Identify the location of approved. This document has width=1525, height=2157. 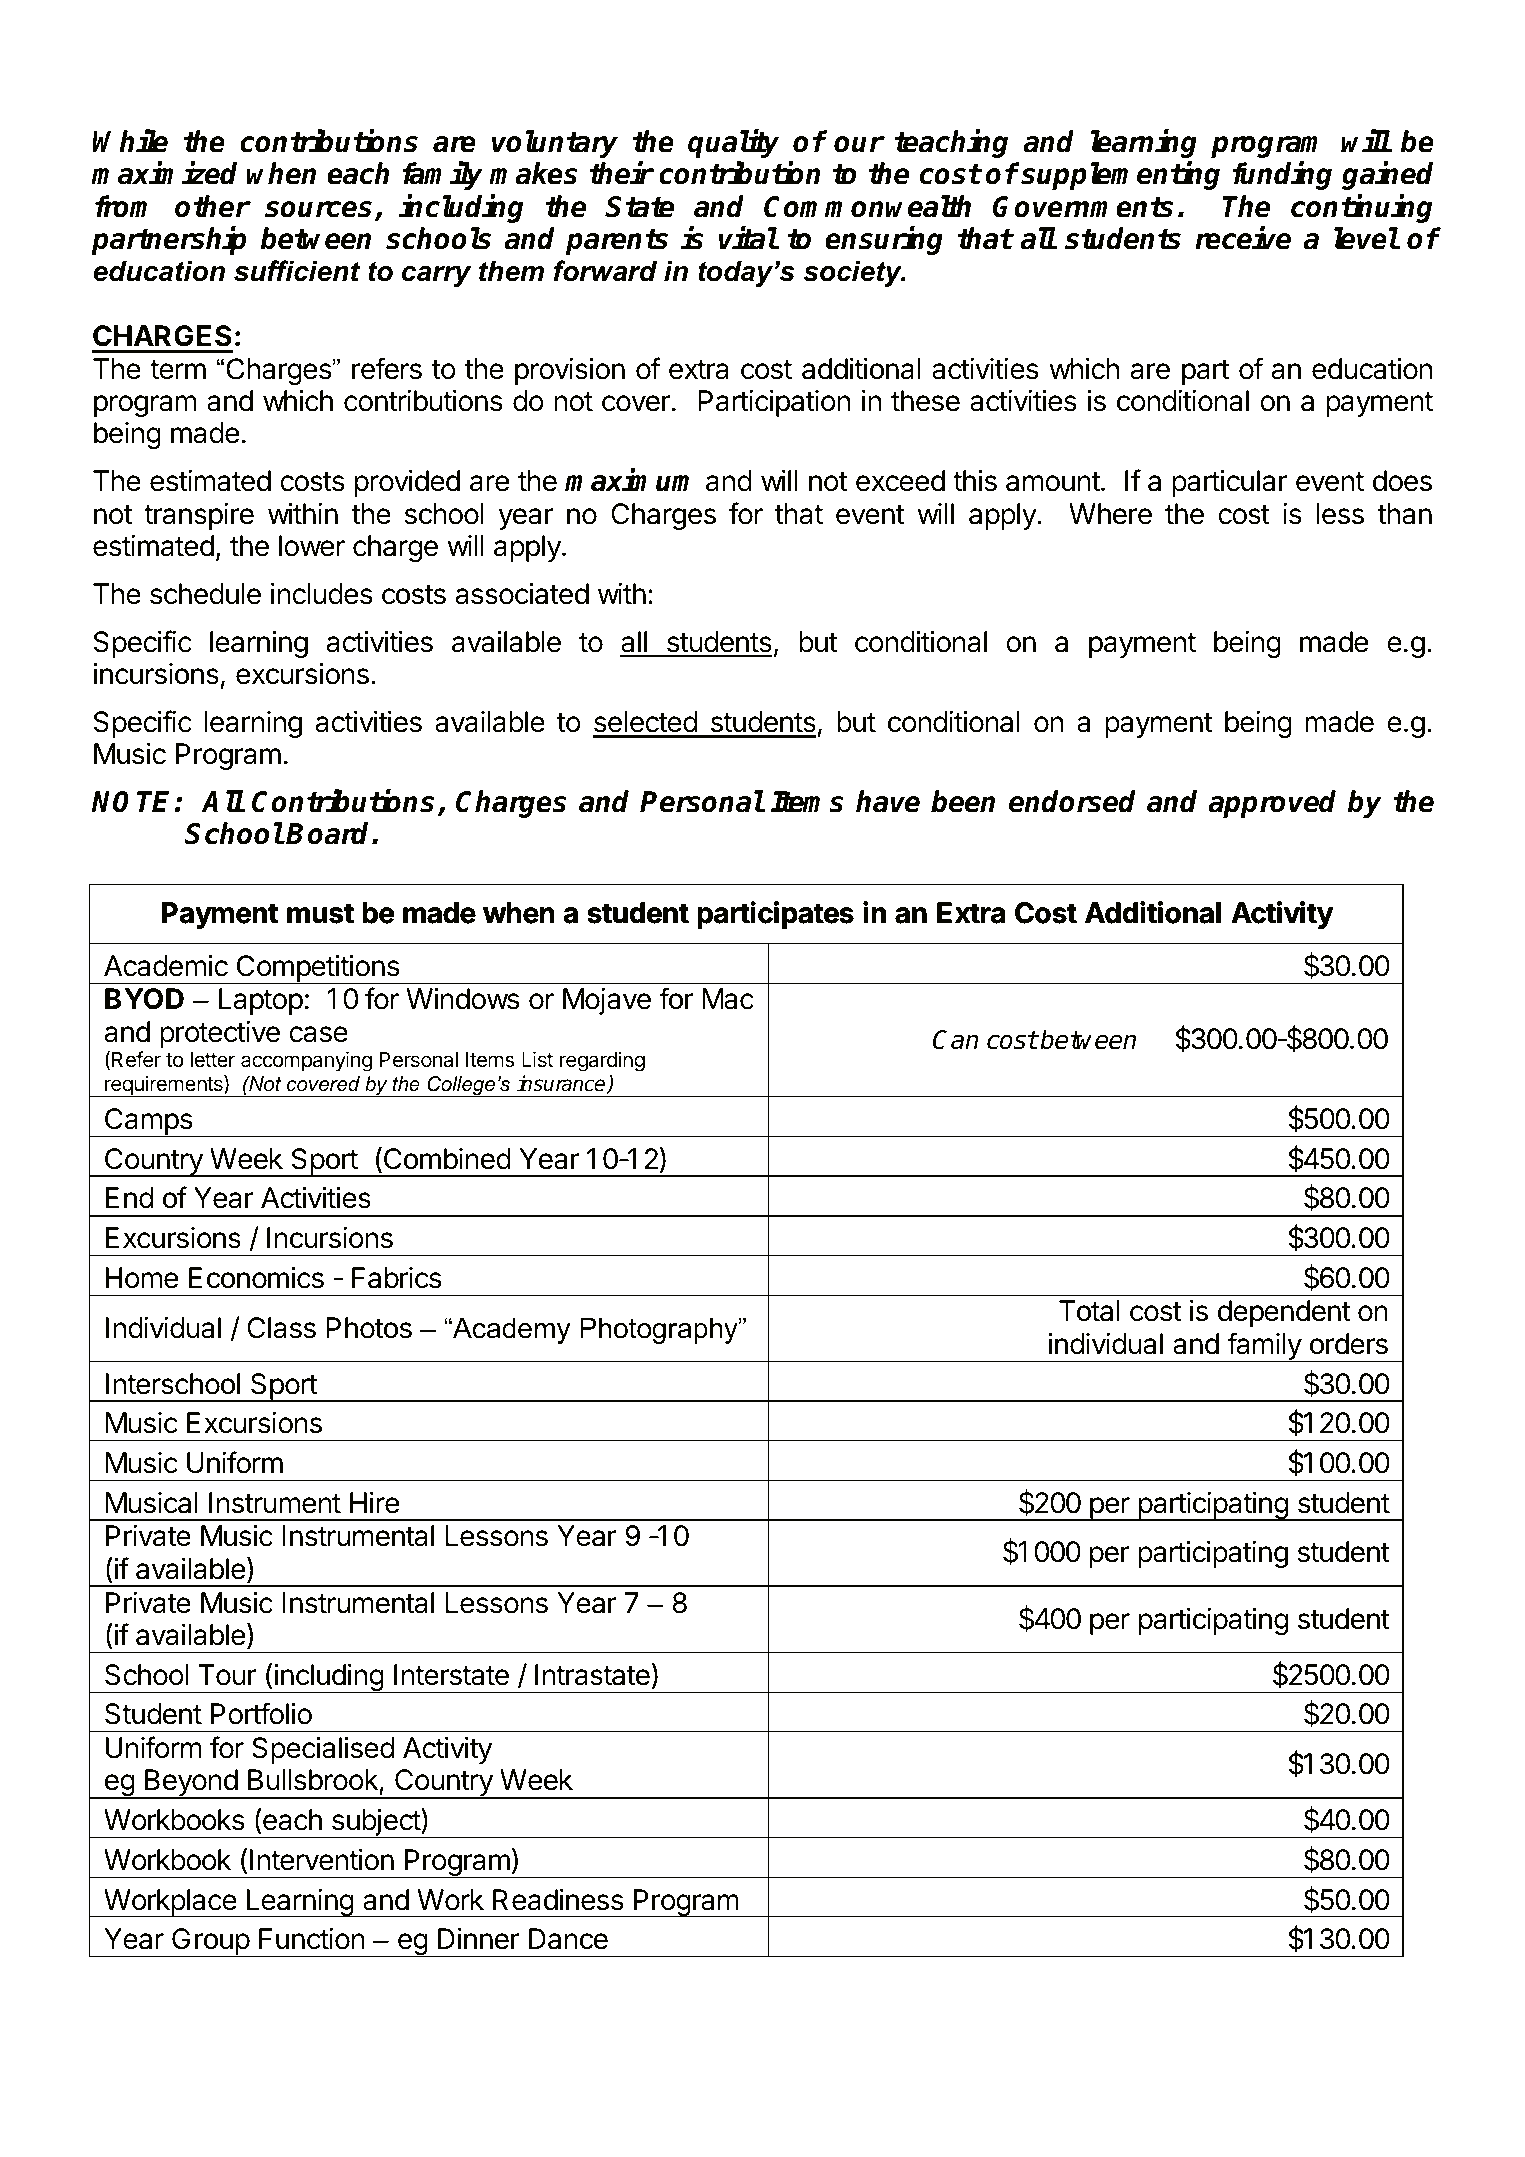
(1272, 804).
